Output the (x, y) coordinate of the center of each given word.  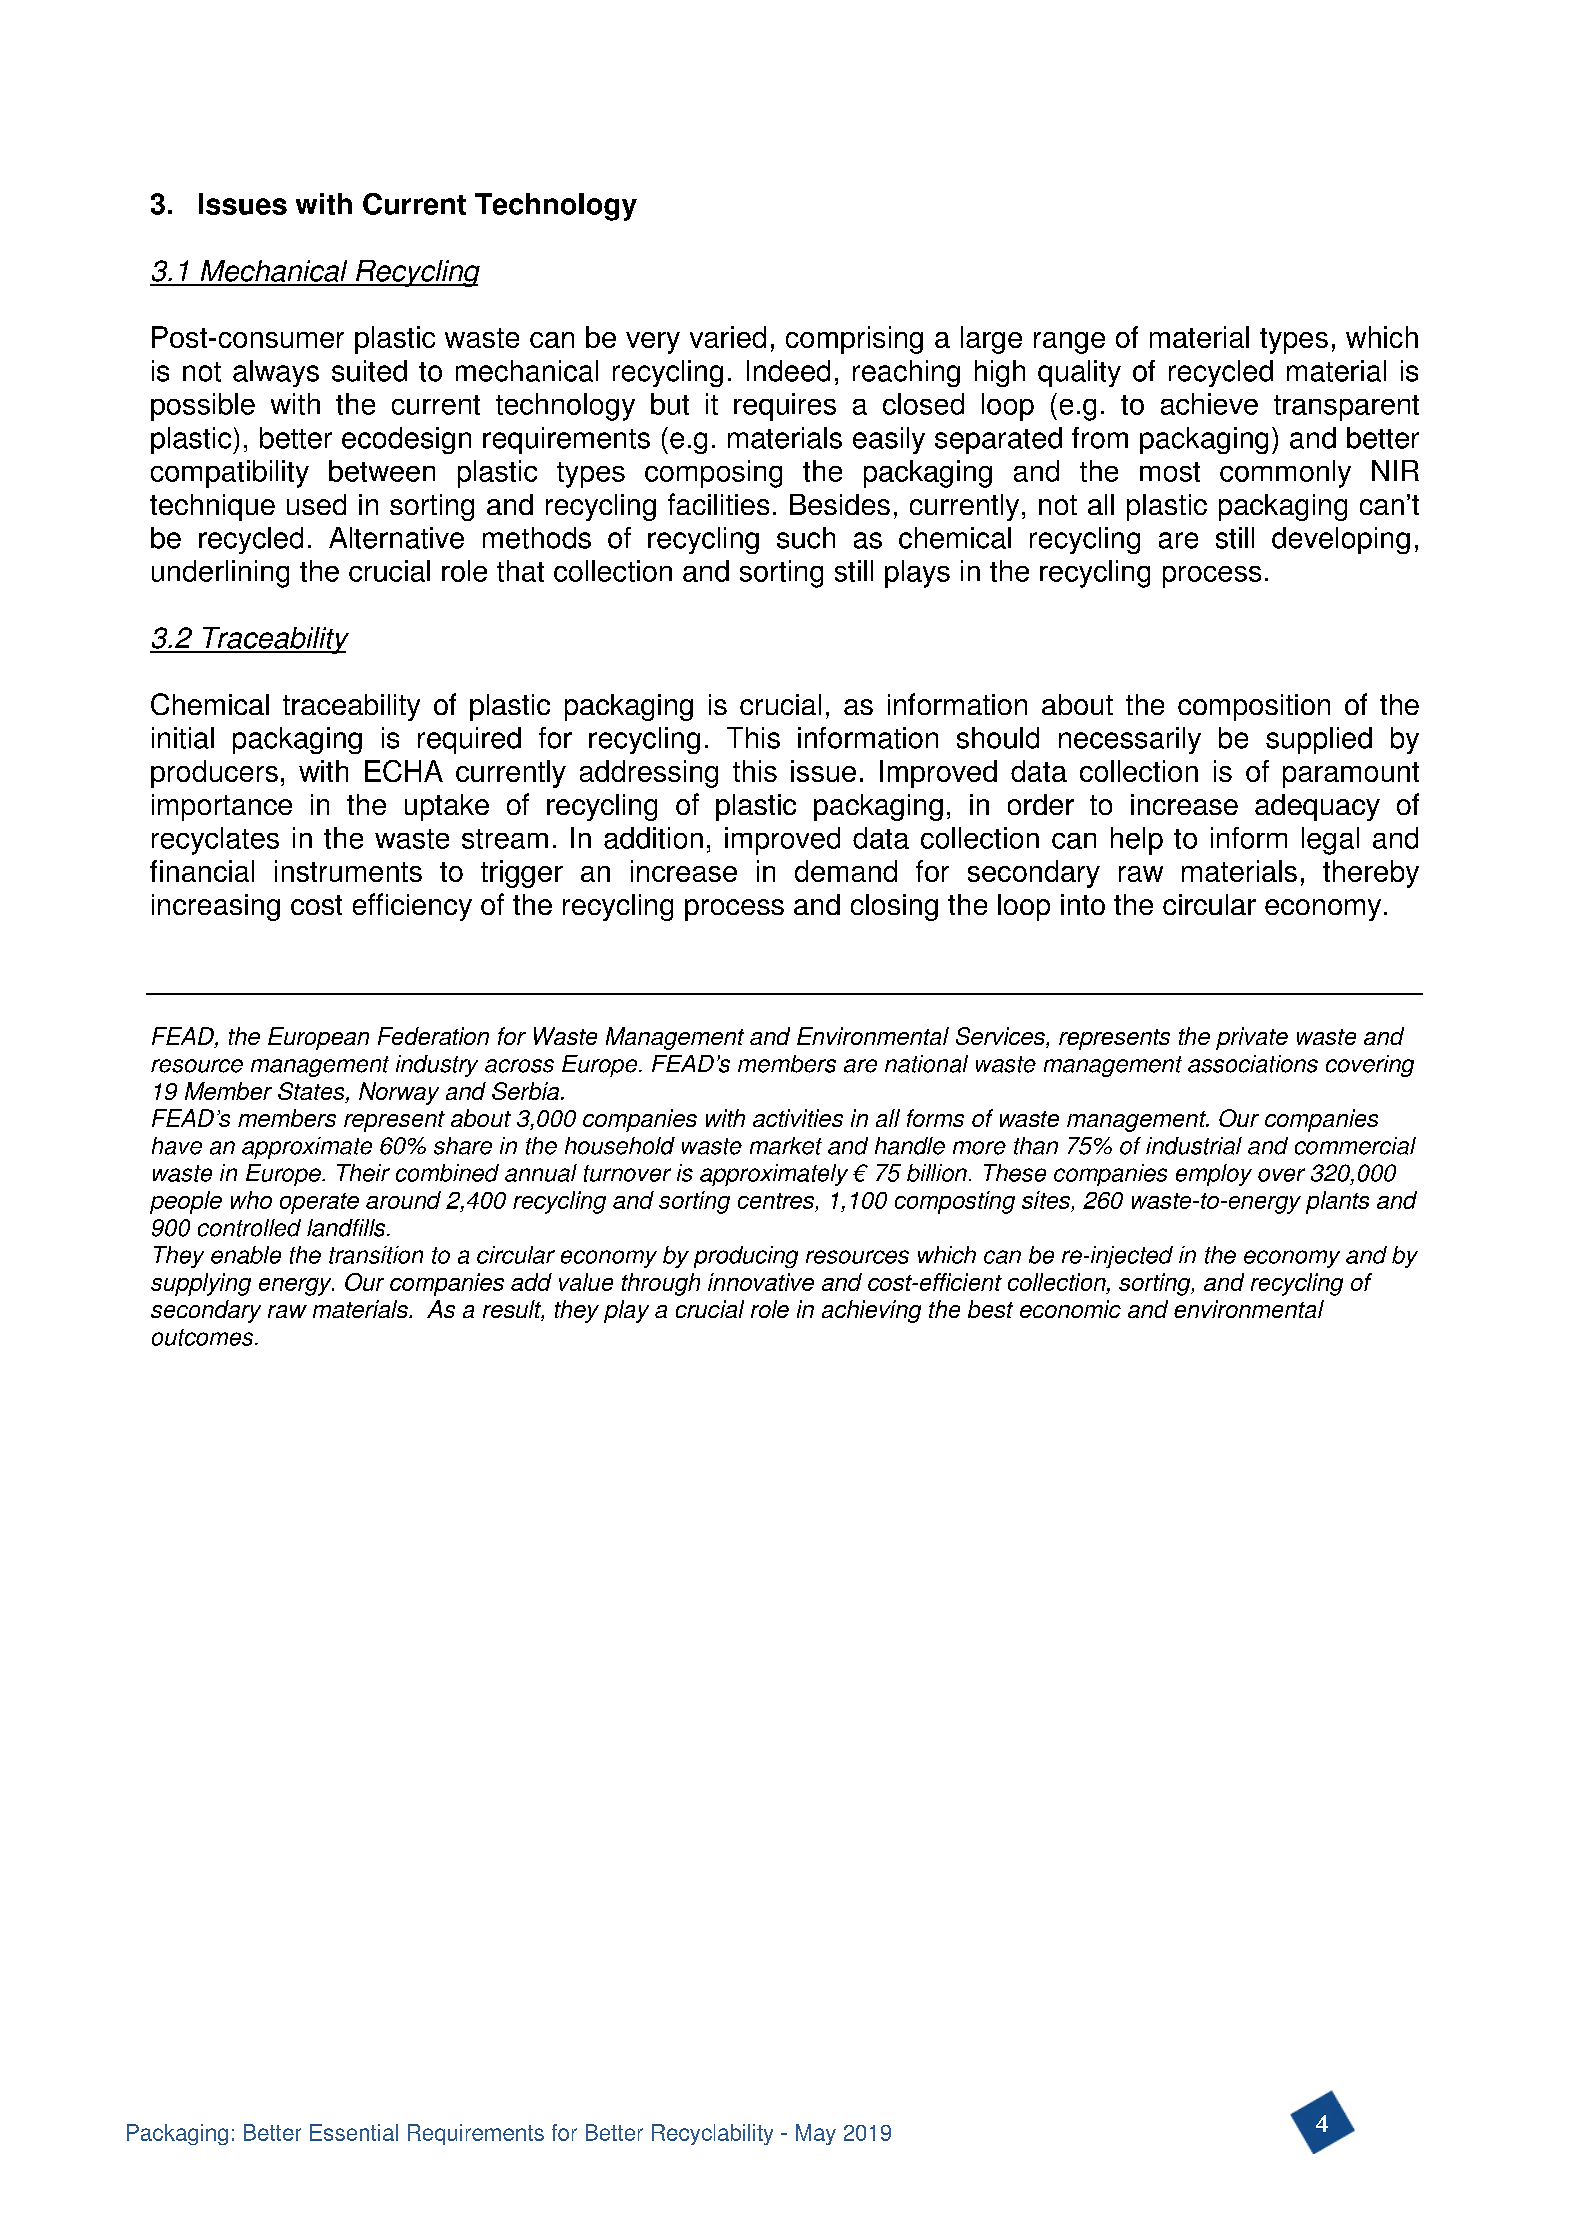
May (816, 2134)
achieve (1209, 404)
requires (785, 407)
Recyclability (712, 2134)
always (276, 373)
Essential (354, 2132)
